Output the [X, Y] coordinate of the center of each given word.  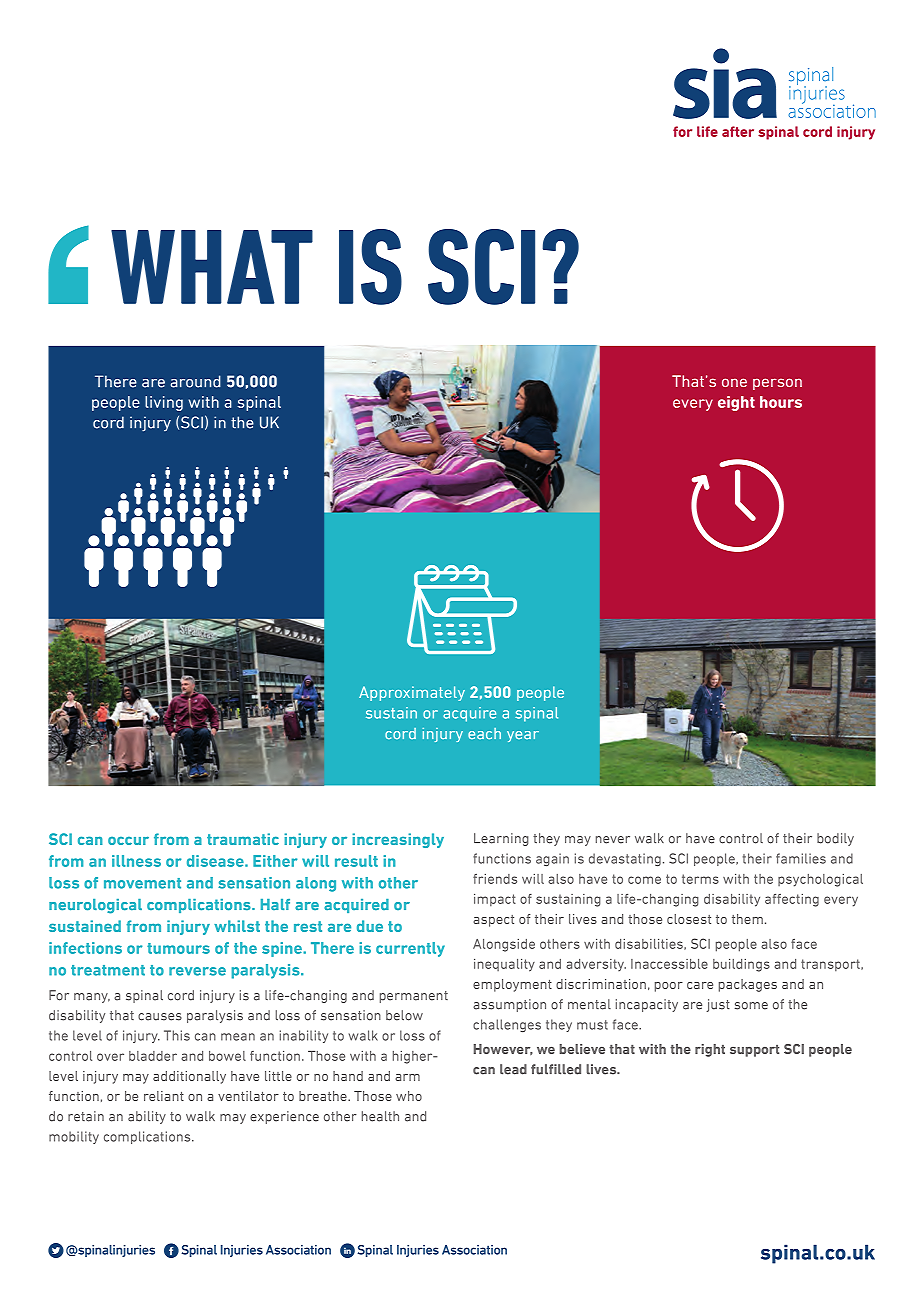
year [523, 736]
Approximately [412, 693]
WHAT [212, 267]
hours [781, 402]
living [164, 403]
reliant [164, 1096]
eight [736, 403]
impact [495, 900]
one [734, 382]
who [409, 1096]
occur [128, 840]
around [196, 381]
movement [142, 883]
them [747, 919]
